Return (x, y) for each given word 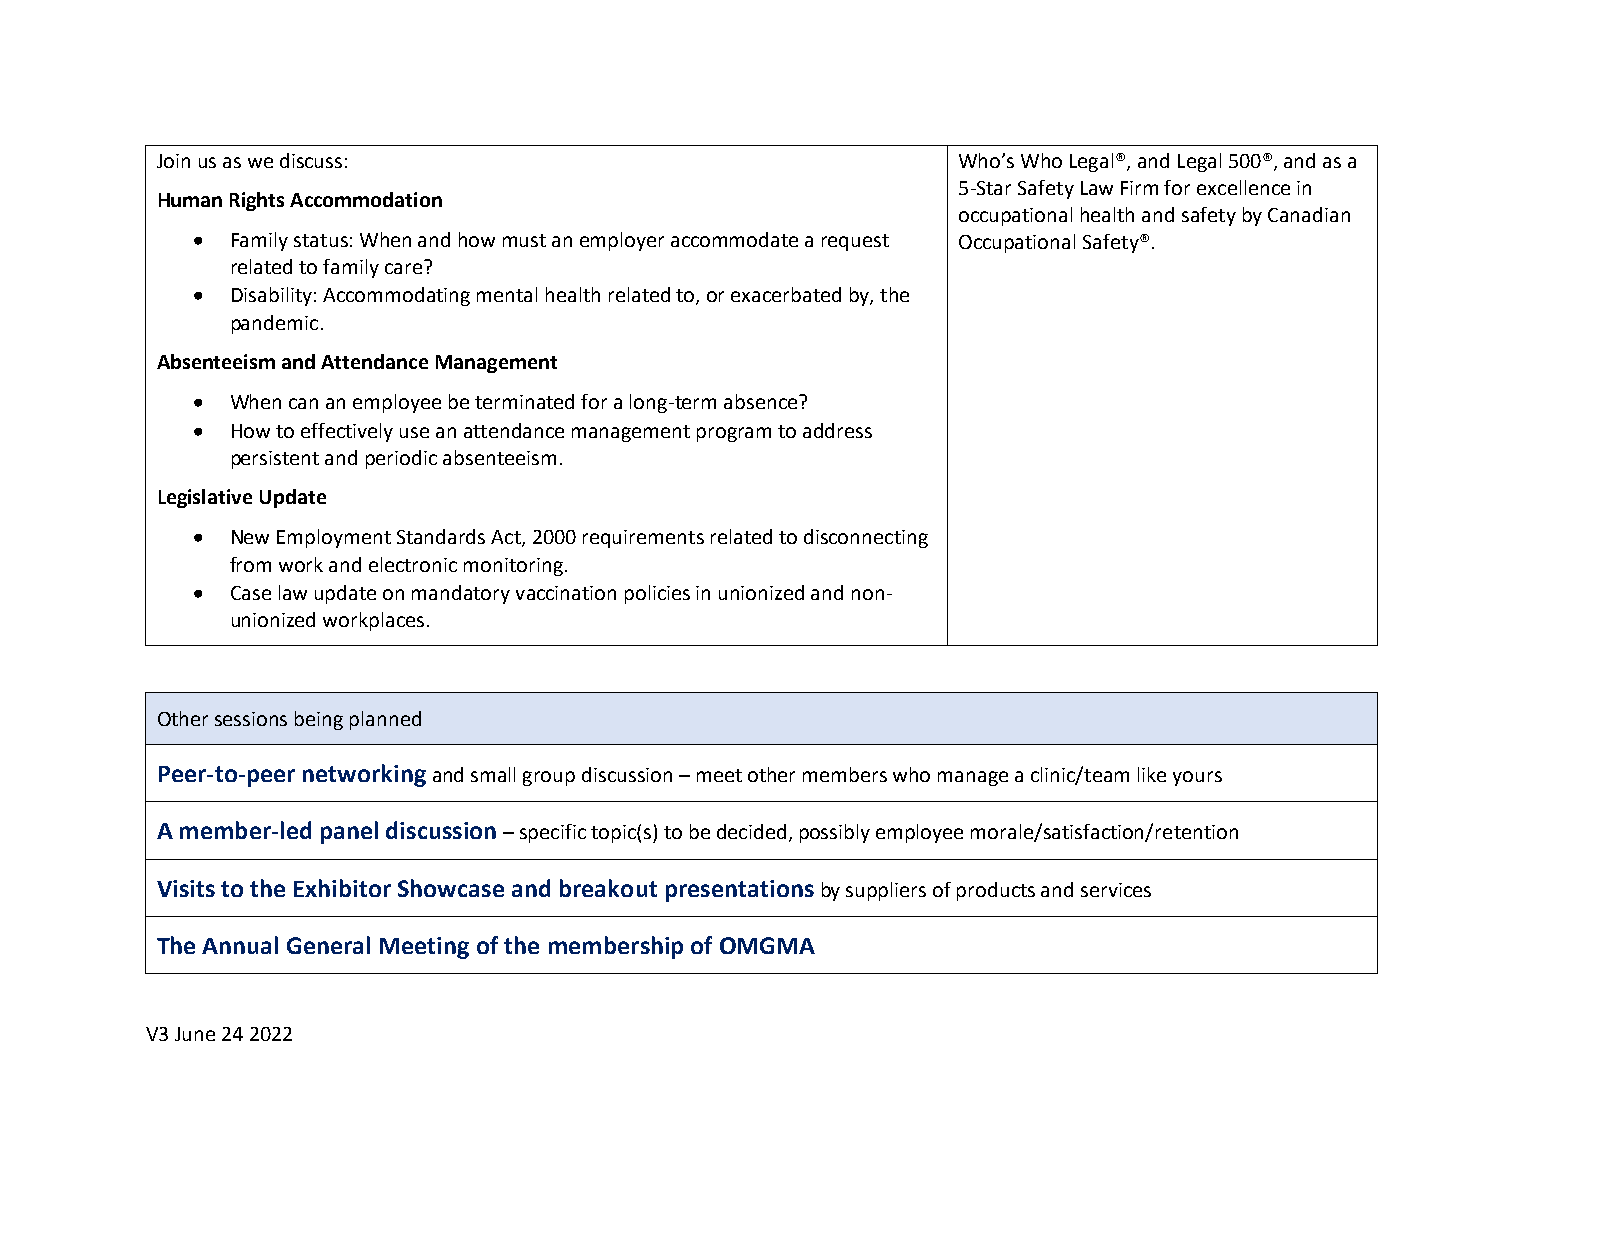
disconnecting (866, 538)
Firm (1139, 188)
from (250, 564)
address (837, 430)
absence (762, 401)
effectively (347, 432)
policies (657, 594)
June (195, 1034)
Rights (257, 201)
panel (349, 832)
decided (751, 831)
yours (1197, 778)
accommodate (734, 239)
